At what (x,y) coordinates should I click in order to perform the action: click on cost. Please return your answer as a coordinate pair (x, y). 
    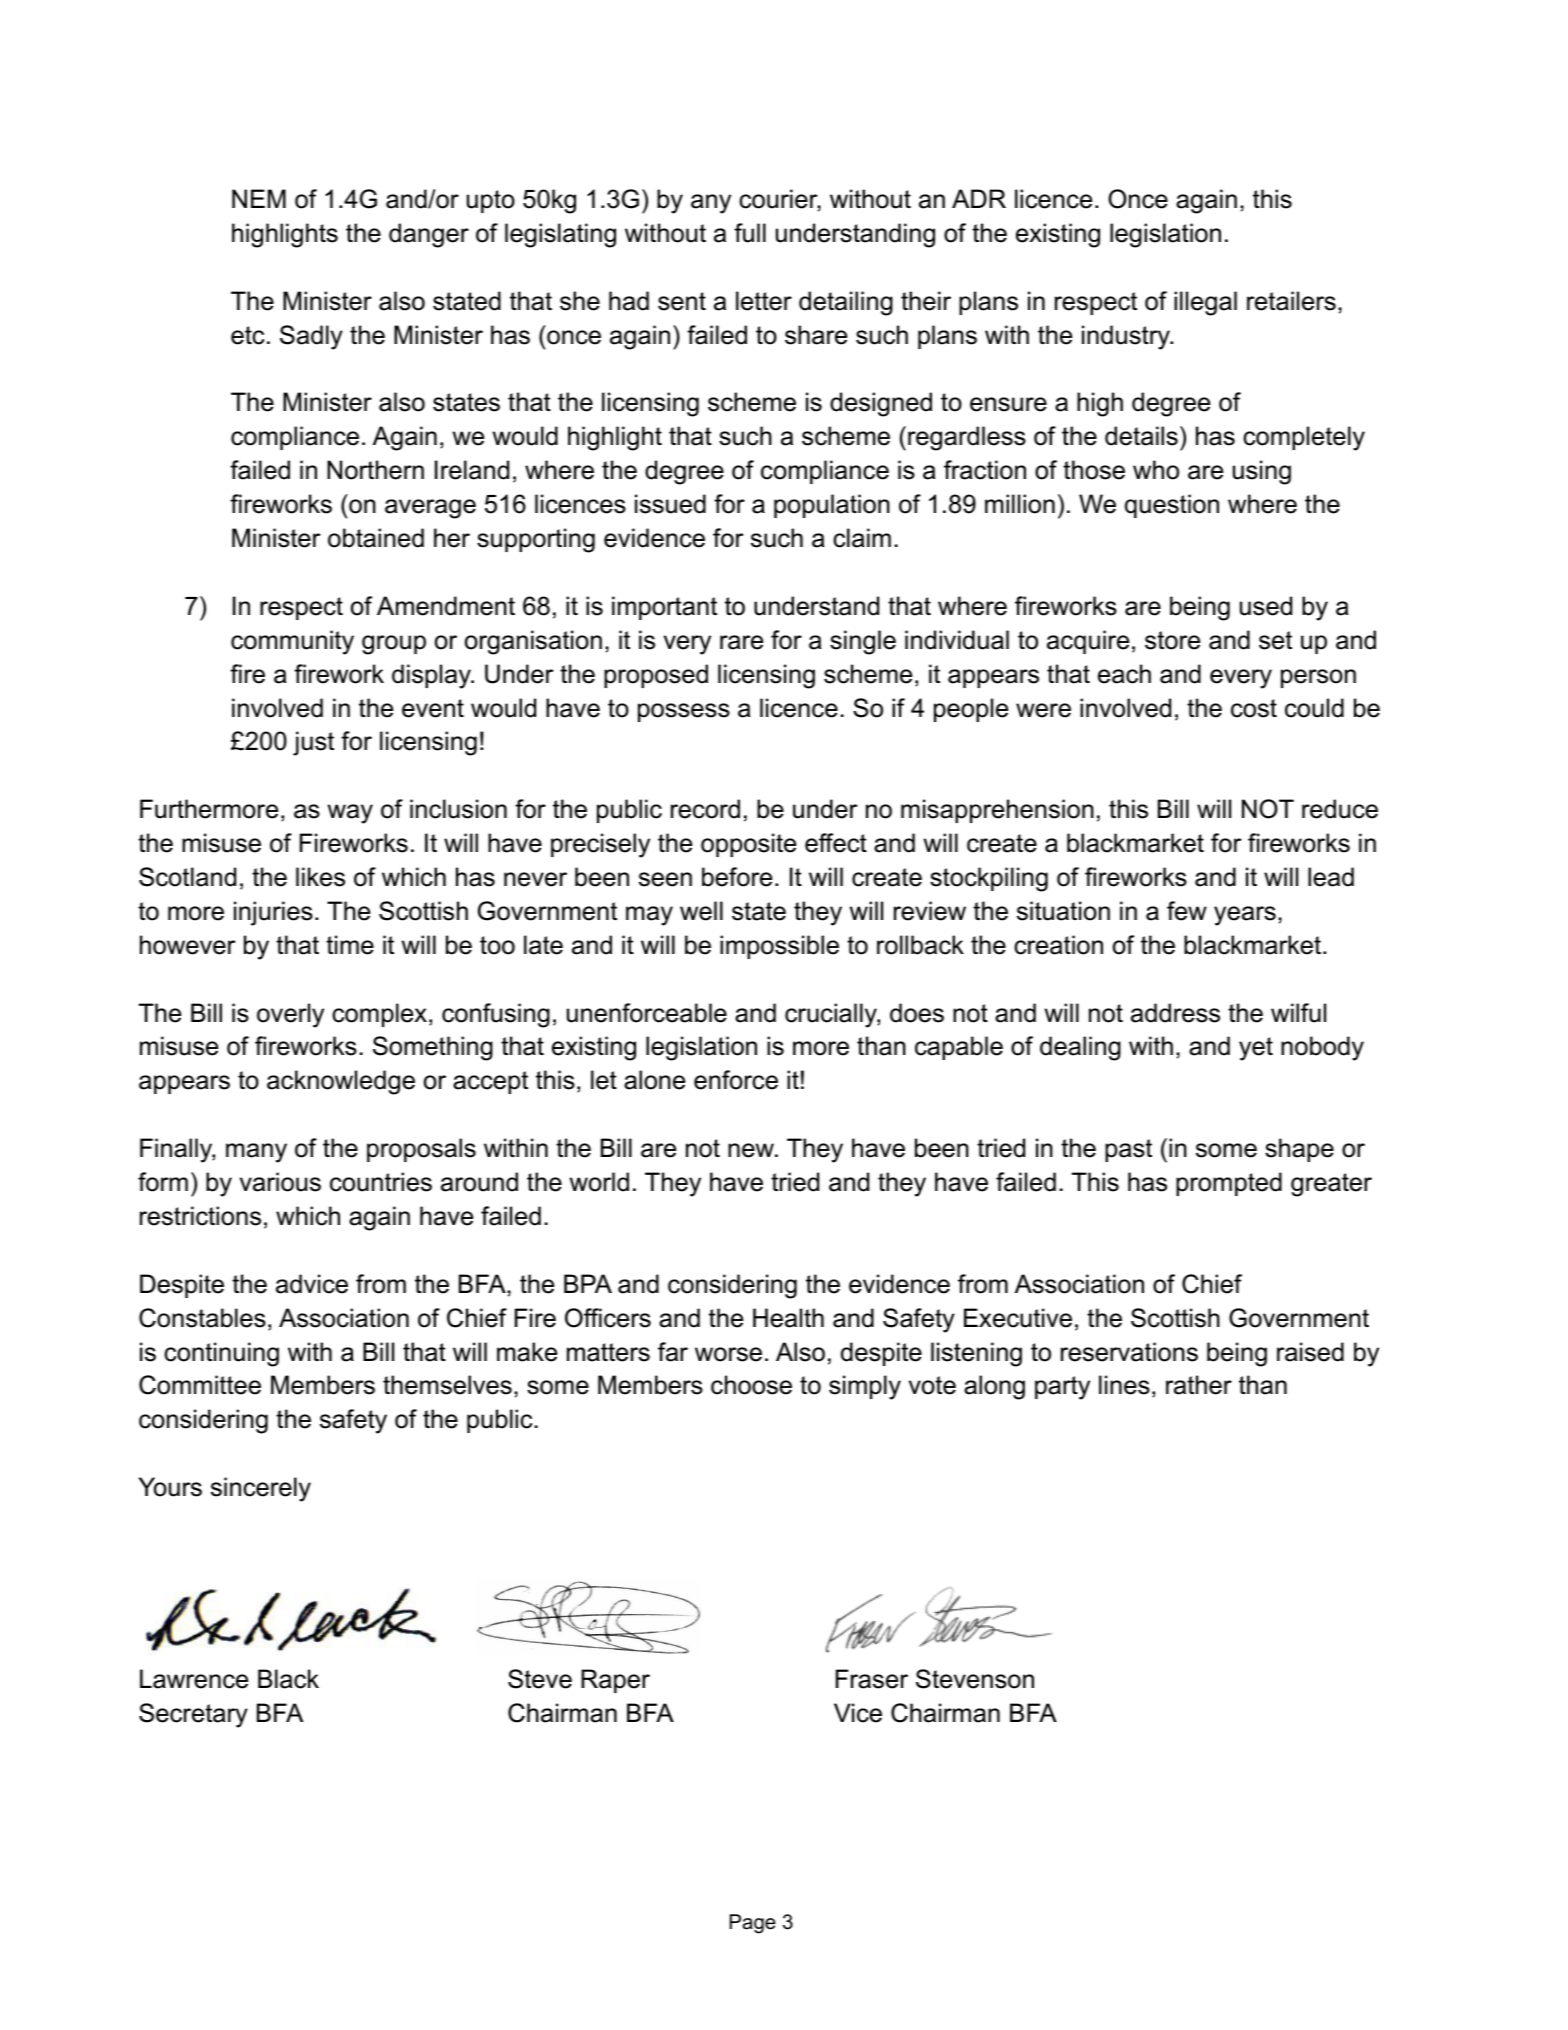
    Looking at the image, I should click on (1254, 708).
